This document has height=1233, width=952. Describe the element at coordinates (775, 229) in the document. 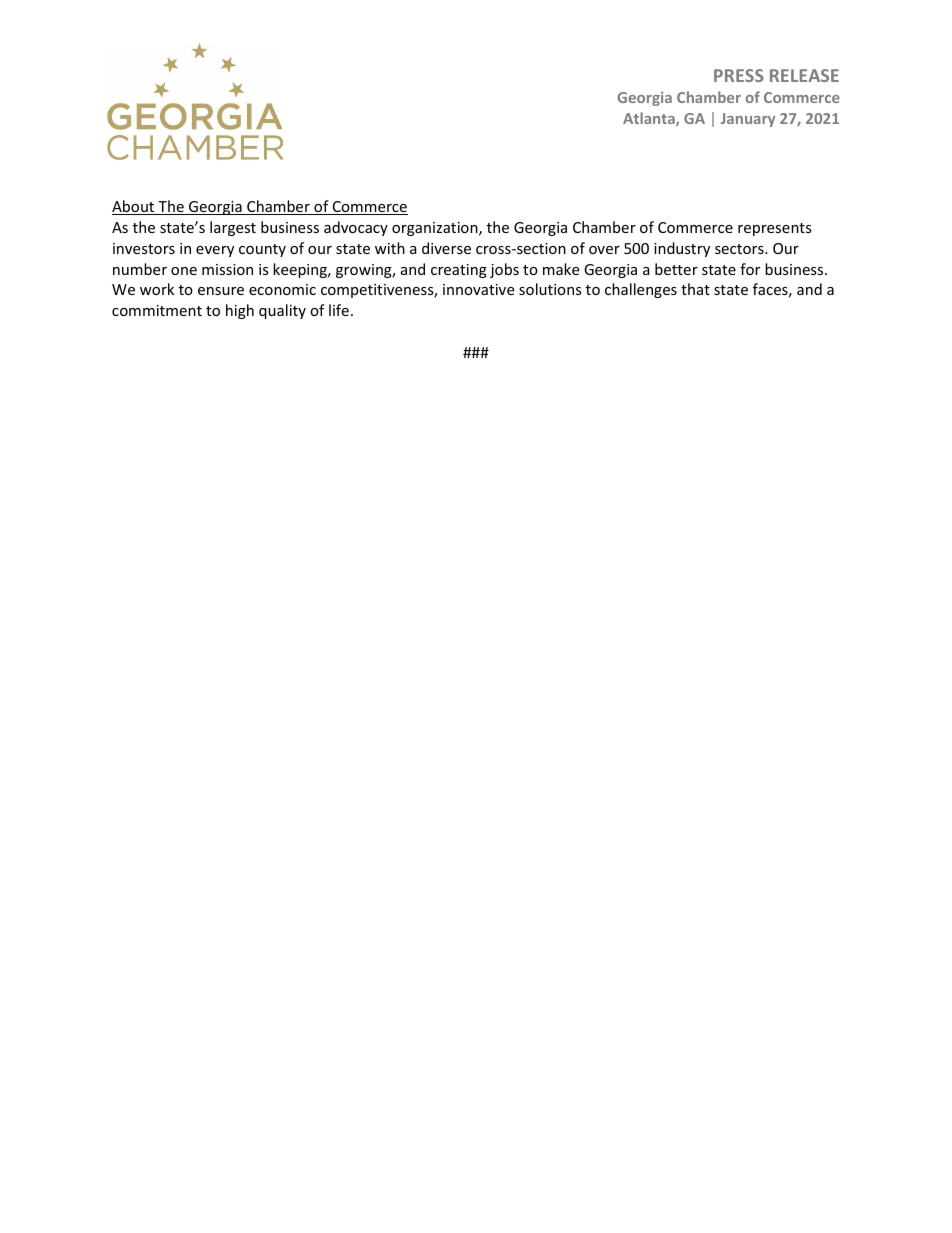

I see `represents` at that location.
